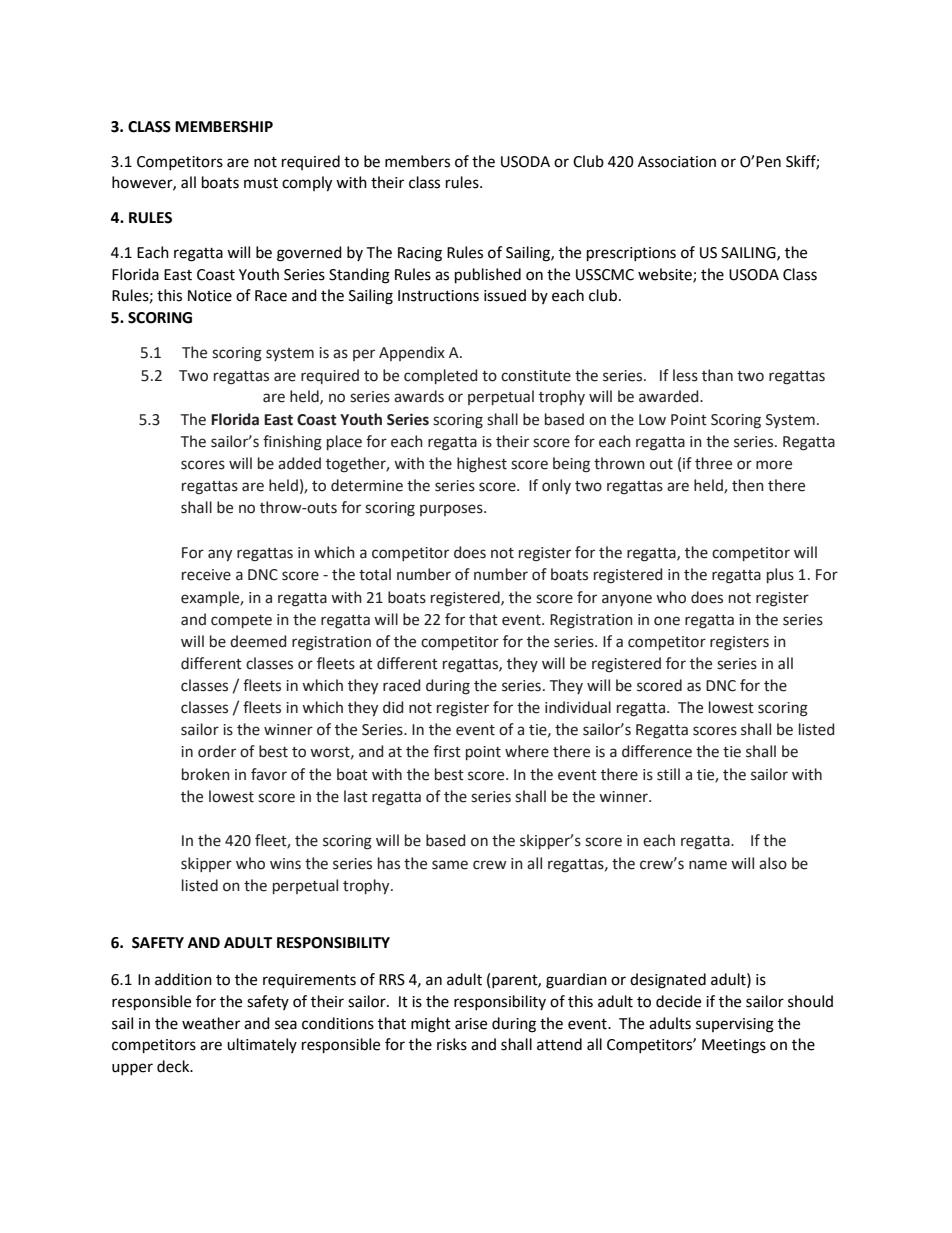 The height and width of the screenshot is (1233, 952). I want to click on three, so click(713, 463).
